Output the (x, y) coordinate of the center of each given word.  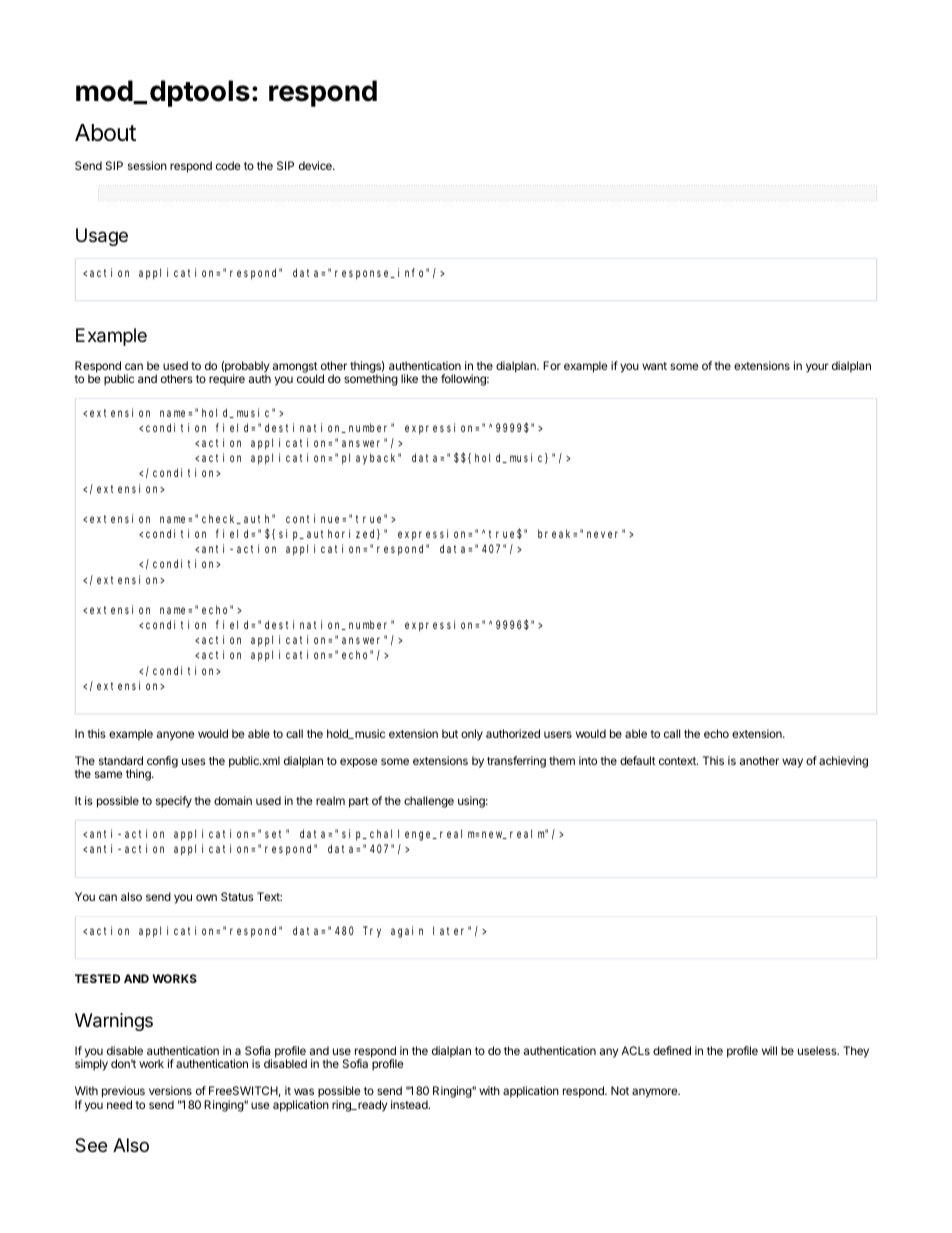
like (409, 378)
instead (410, 1104)
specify (174, 802)
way (792, 763)
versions (170, 1090)
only (472, 735)
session (147, 165)
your (817, 368)
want (654, 366)
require (227, 380)
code (228, 165)
